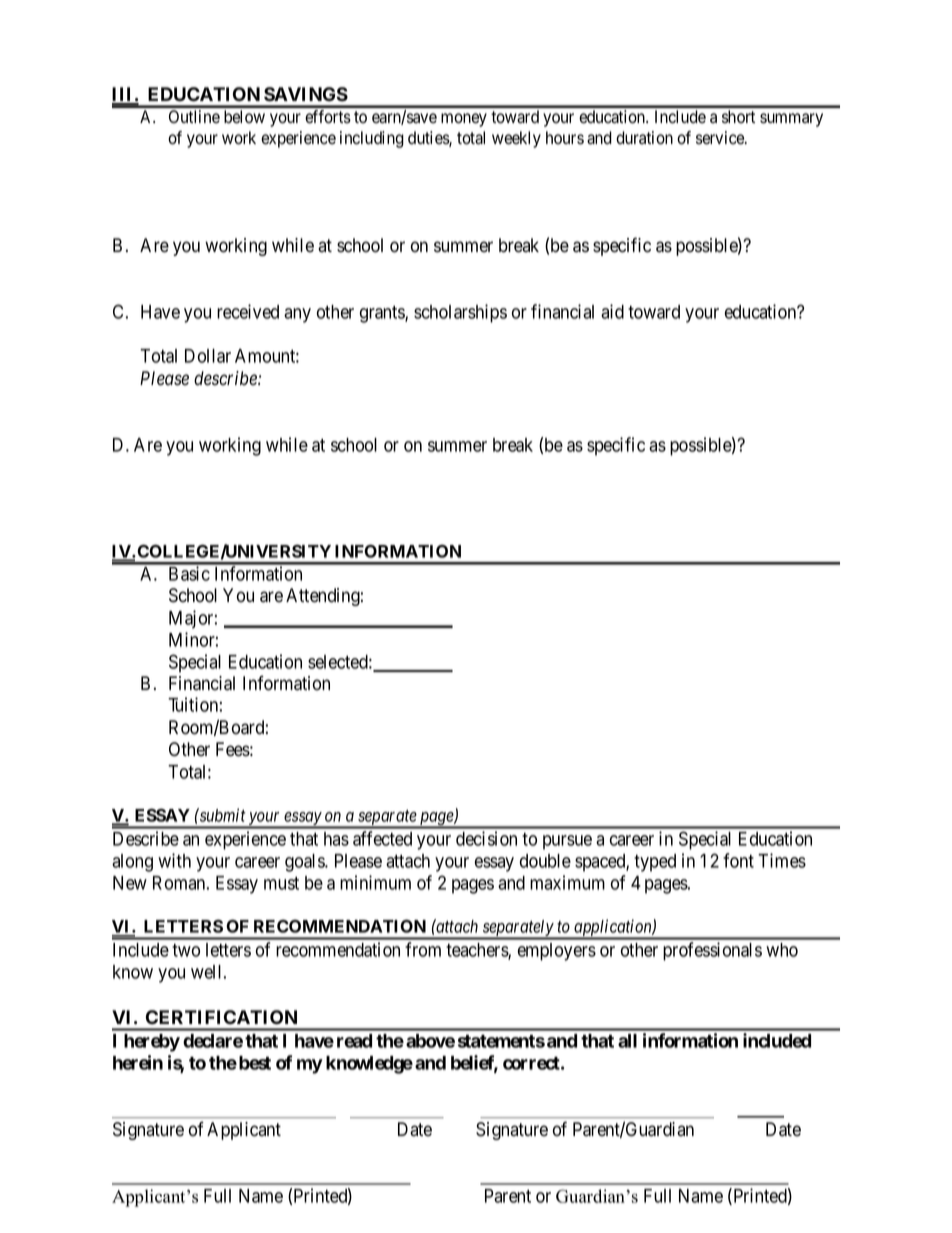  What do you see at coordinates (194, 116) in the document?
I see `Outline` at bounding box center [194, 116].
